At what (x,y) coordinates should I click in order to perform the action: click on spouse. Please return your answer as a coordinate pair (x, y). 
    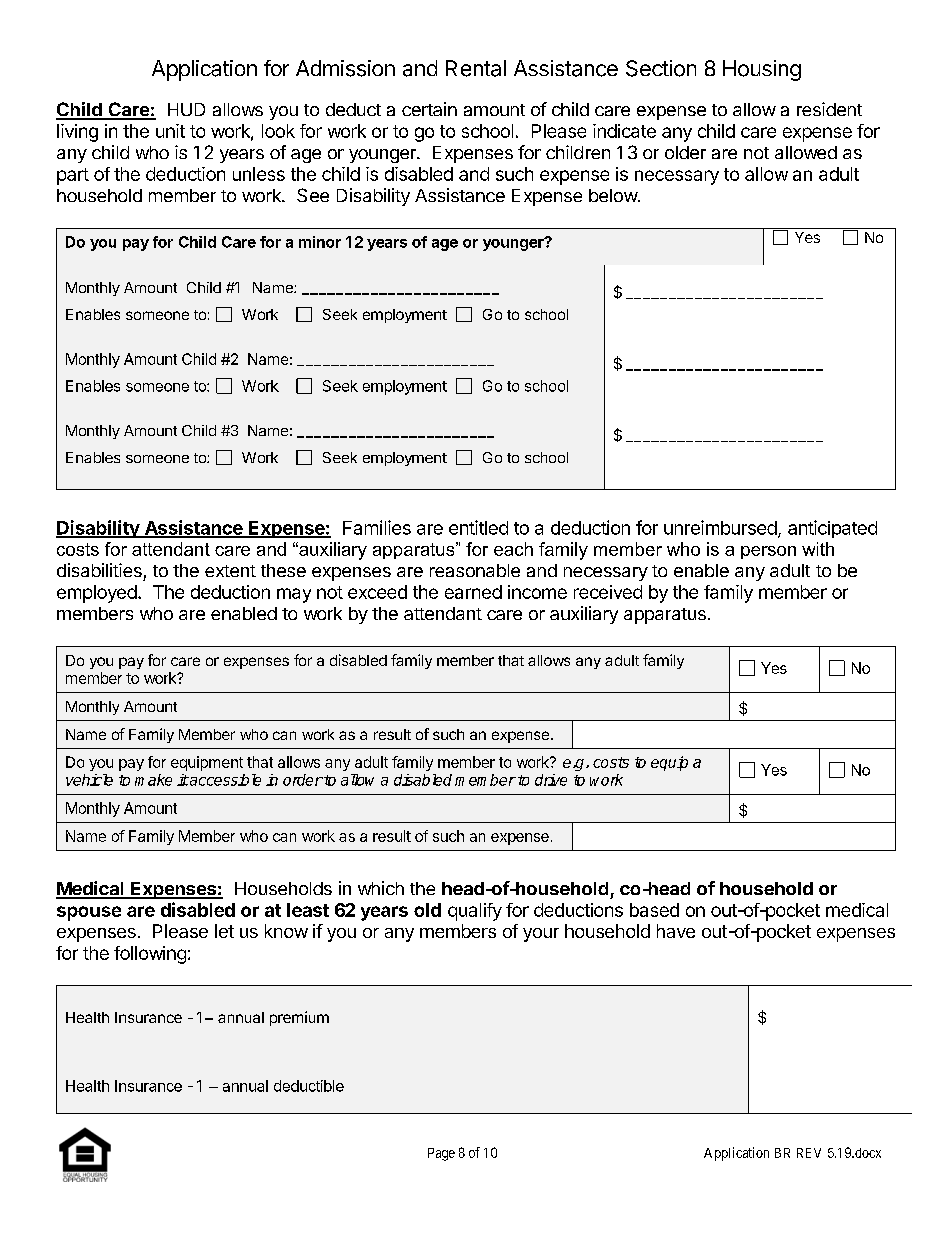
    Looking at the image, I should click on (89, 913).
